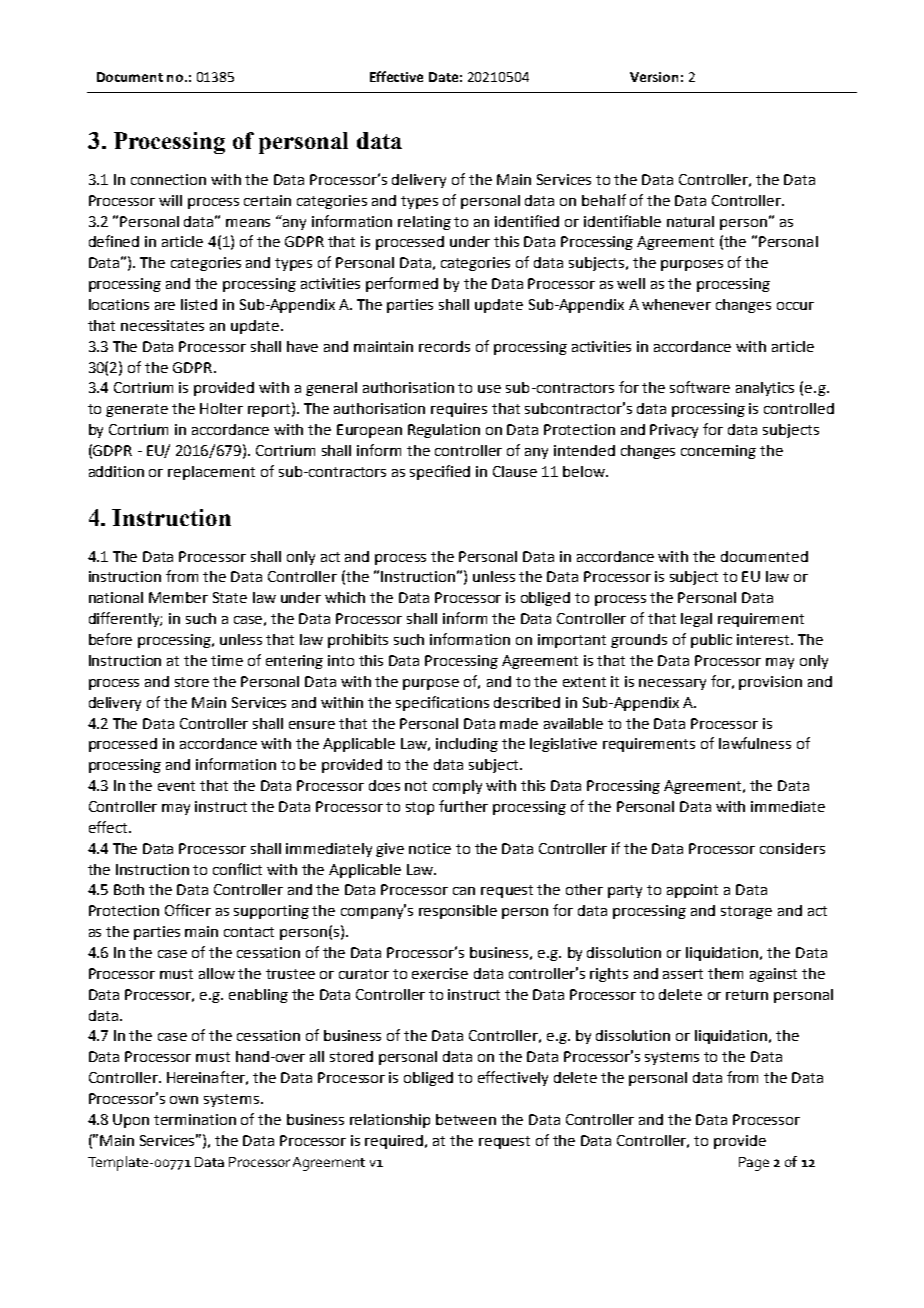 The width and height of the page is (924, 1308). What do you see at coordinates (696, 620) in the page?
I see `legal` at bounding box center [696, 620].
